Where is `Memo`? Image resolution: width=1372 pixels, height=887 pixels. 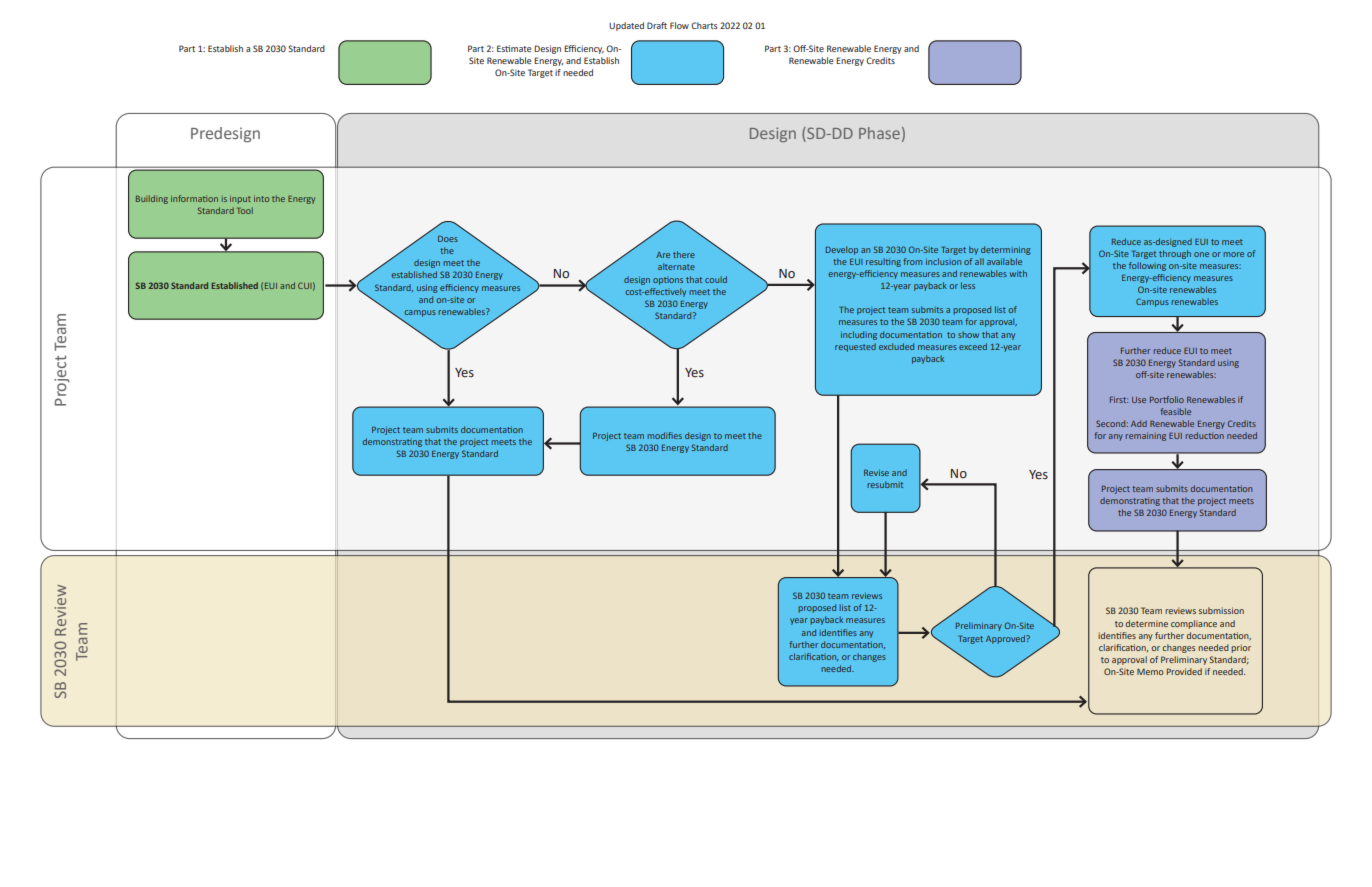 Memo is located at coordinates (1150, 671).
